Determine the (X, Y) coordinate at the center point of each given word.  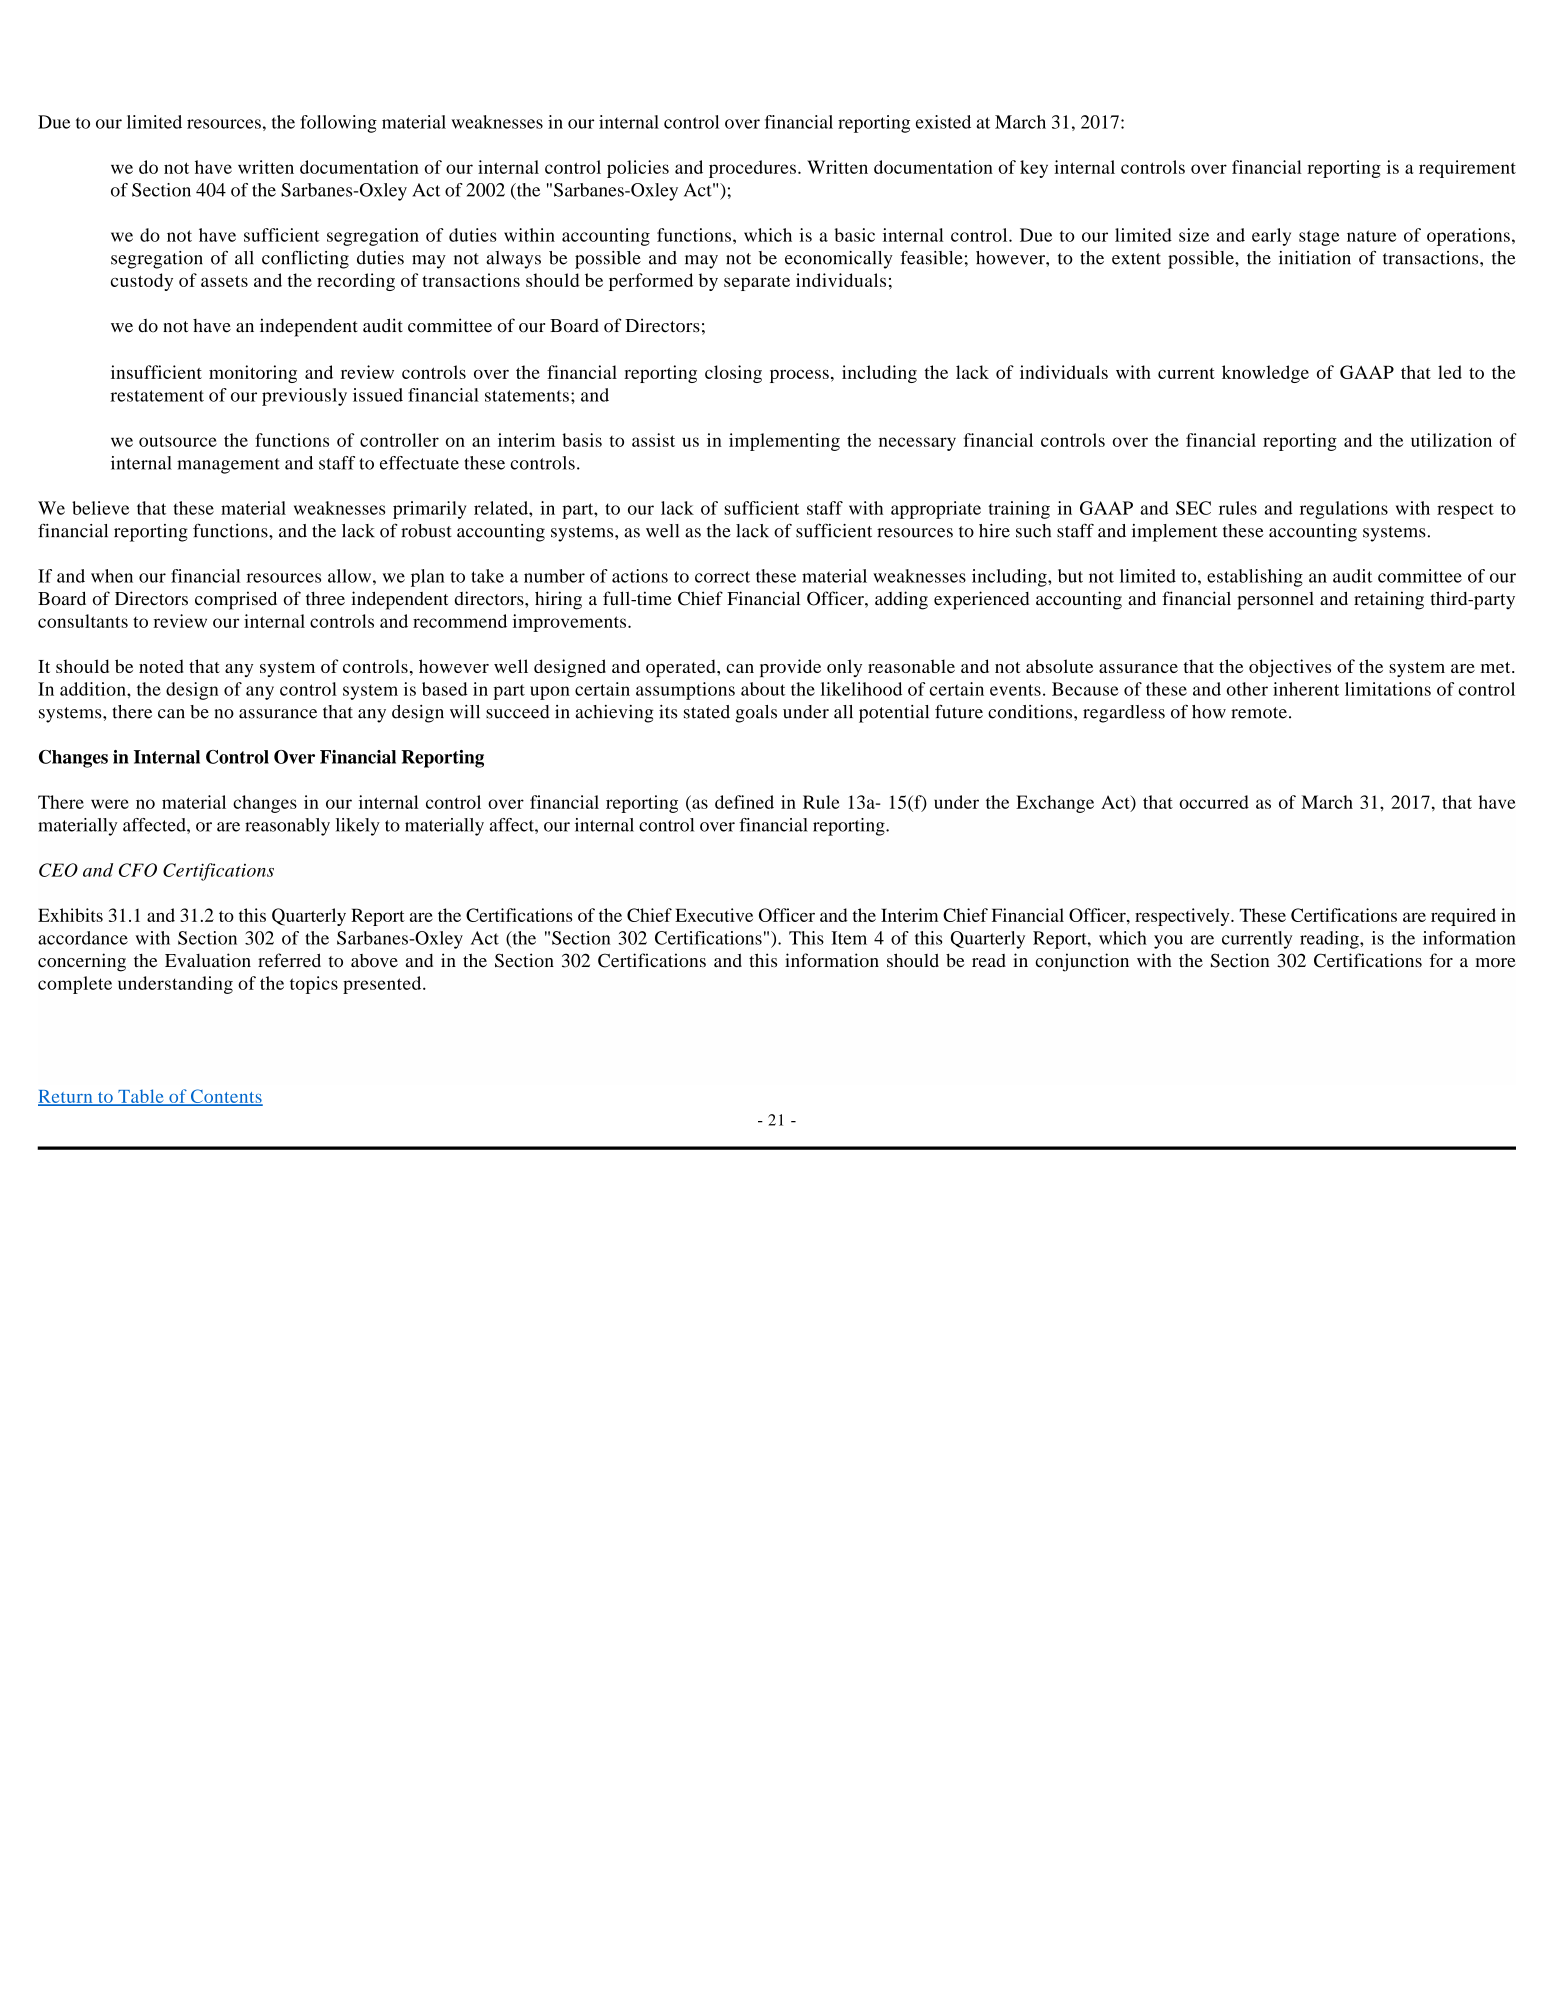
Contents (225, 1097)
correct (722, 577)
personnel (1275, 601)
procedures (752, 169)
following (338, 124)
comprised (236, 600)
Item (849, 938)
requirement (1467, 169)
